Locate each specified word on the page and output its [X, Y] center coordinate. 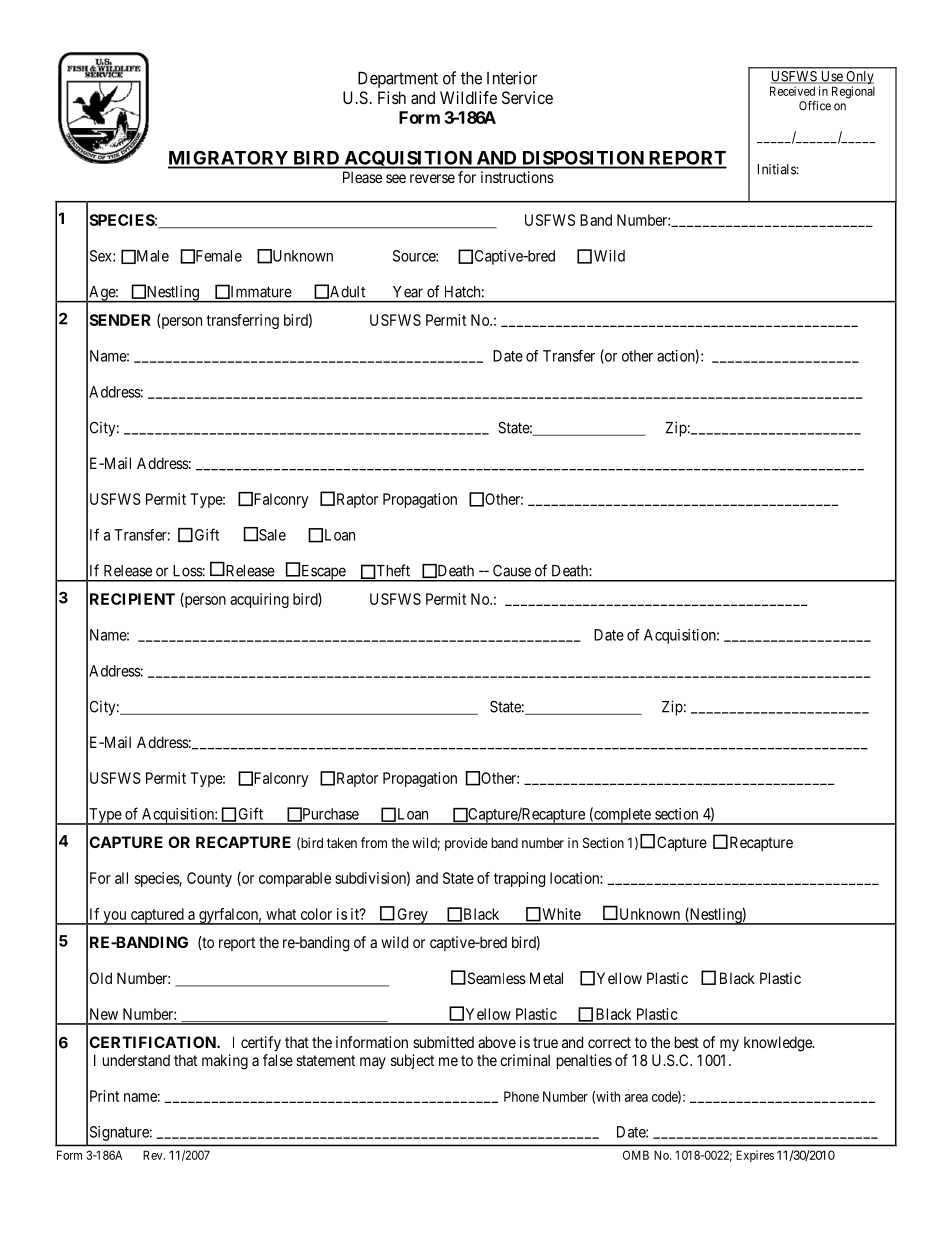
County [209, 879]
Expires [755, 1156]
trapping [519, 879]
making [225, 1062]
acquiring [259, 600]
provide [466, 844]
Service [527, 97]
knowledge [779, 1044]
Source [415, 256]
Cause [512, 571]
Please [362, 177]
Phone [521, 1096]
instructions [517, 177]
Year [408, 292]
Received [792, 91]
